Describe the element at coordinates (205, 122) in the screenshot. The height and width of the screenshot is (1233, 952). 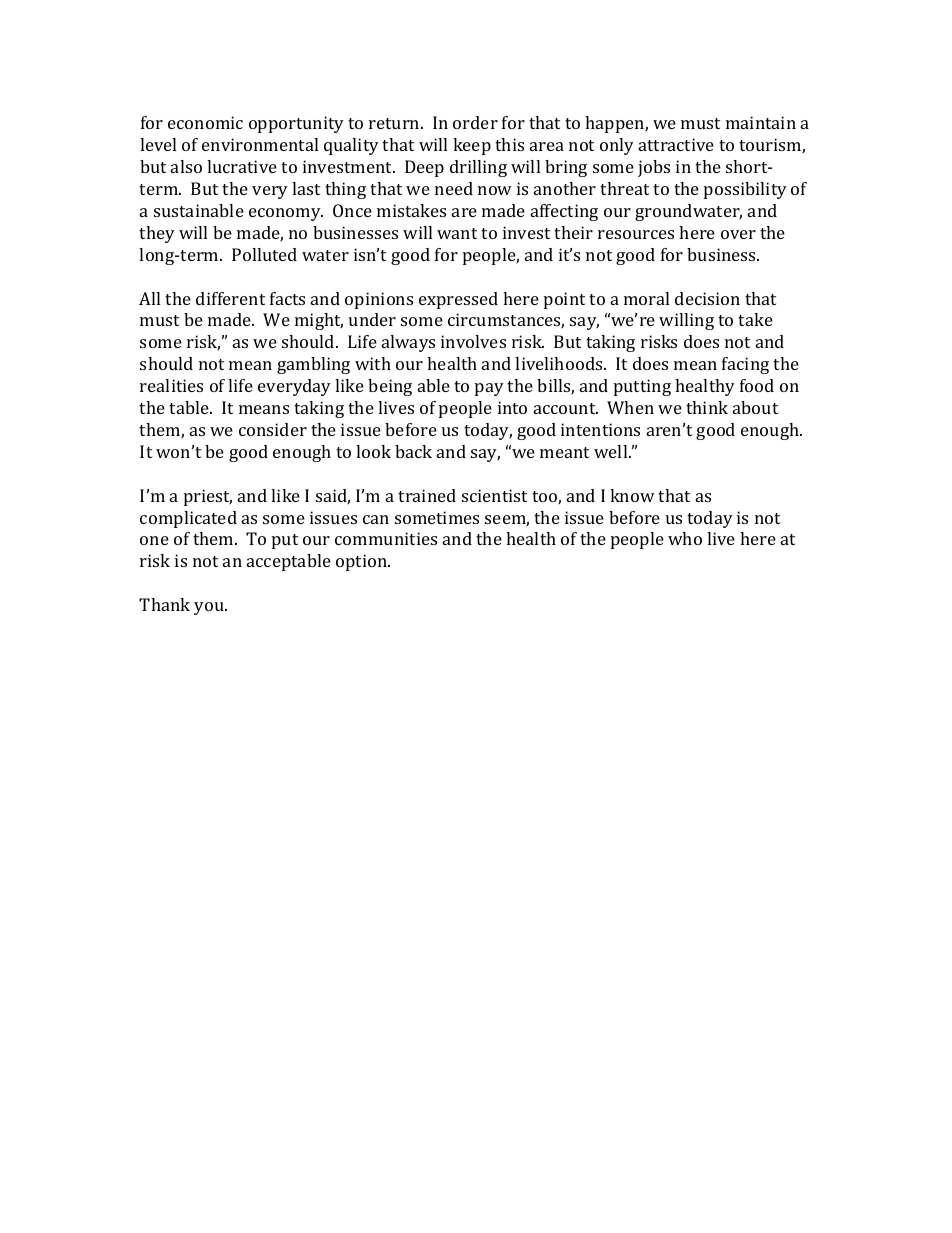
I see `economic` at that location.
